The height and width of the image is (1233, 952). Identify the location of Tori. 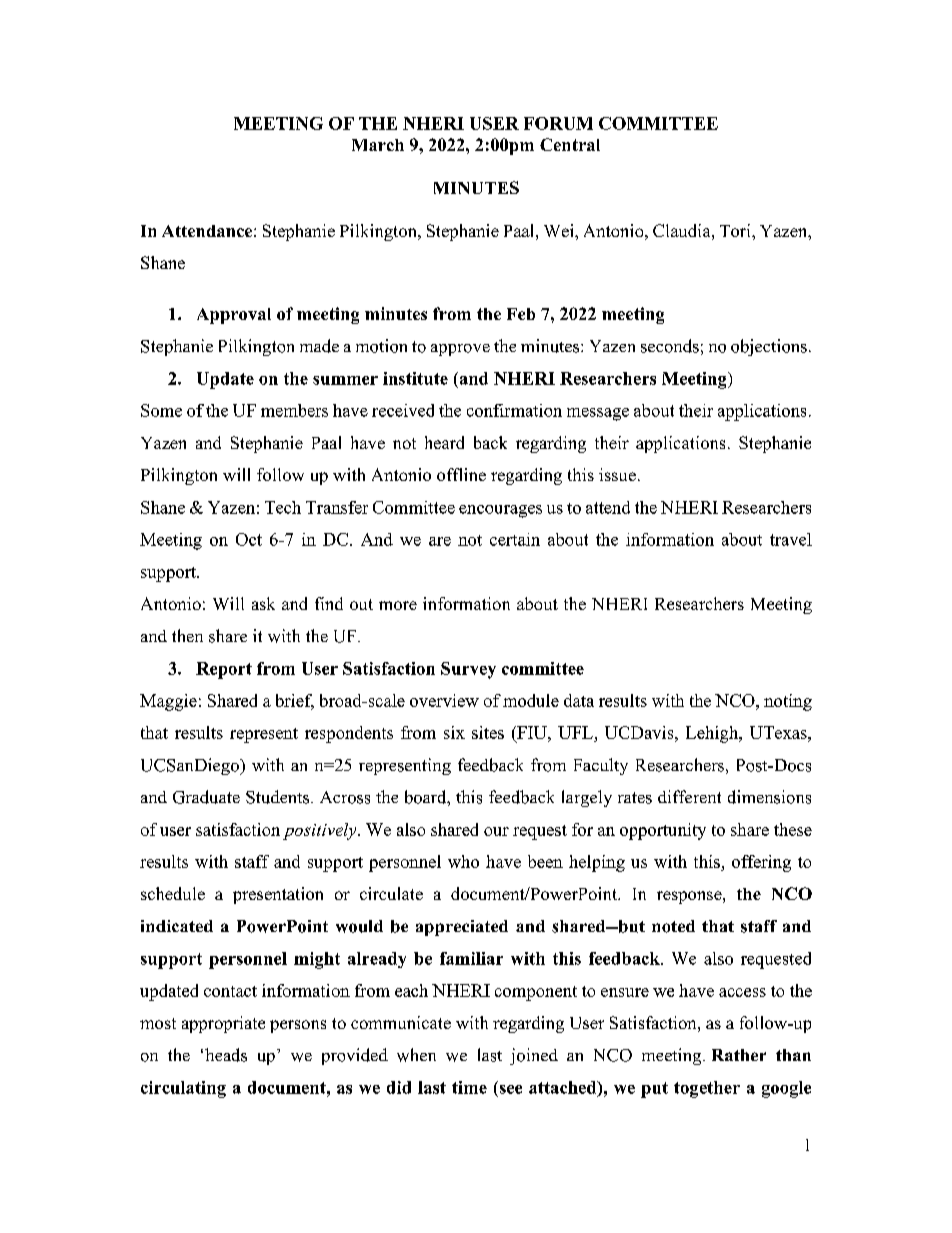
(736, 230).
